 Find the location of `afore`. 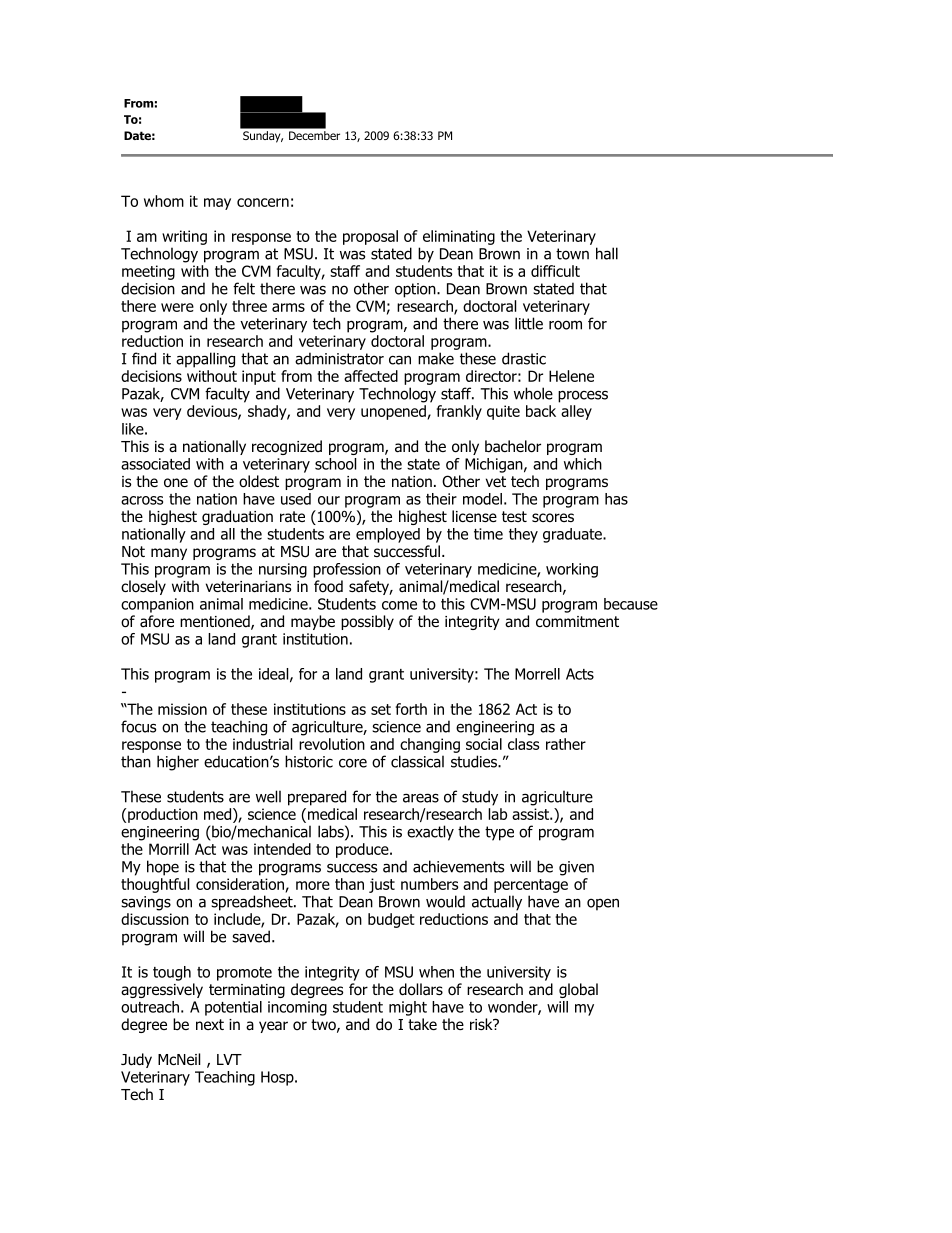

afore is located at coordinates (157, 621).
